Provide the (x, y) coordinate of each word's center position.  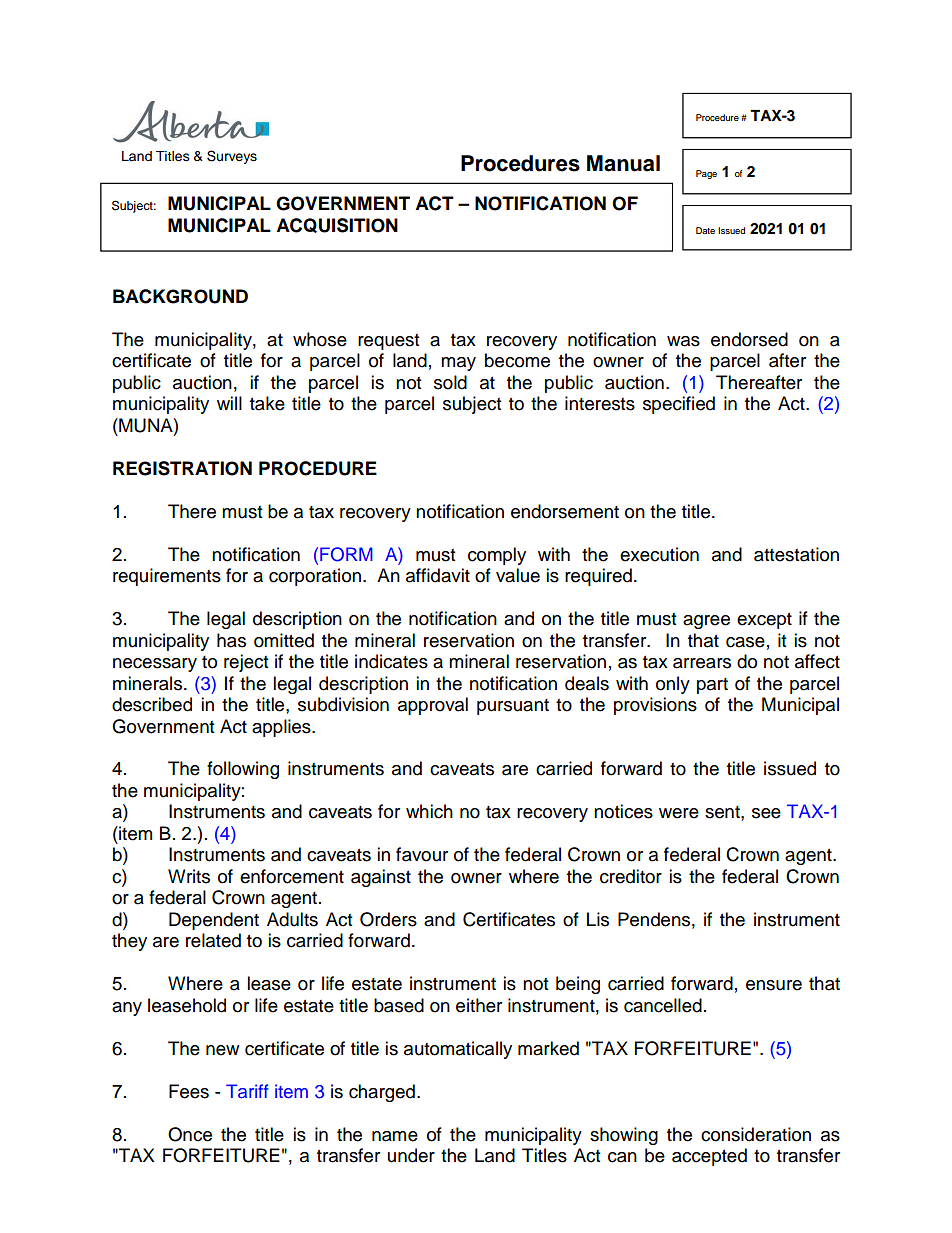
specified (679, 405)
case (745, 642)
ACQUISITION (337, 225)
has (231, 640)
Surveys (232, 157)
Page (706, 174)
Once (190, 1134)
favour (422, 854)
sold (450, 382)
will (229, 403)
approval (433, 706)
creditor (631, 876)
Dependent (214, 921)
